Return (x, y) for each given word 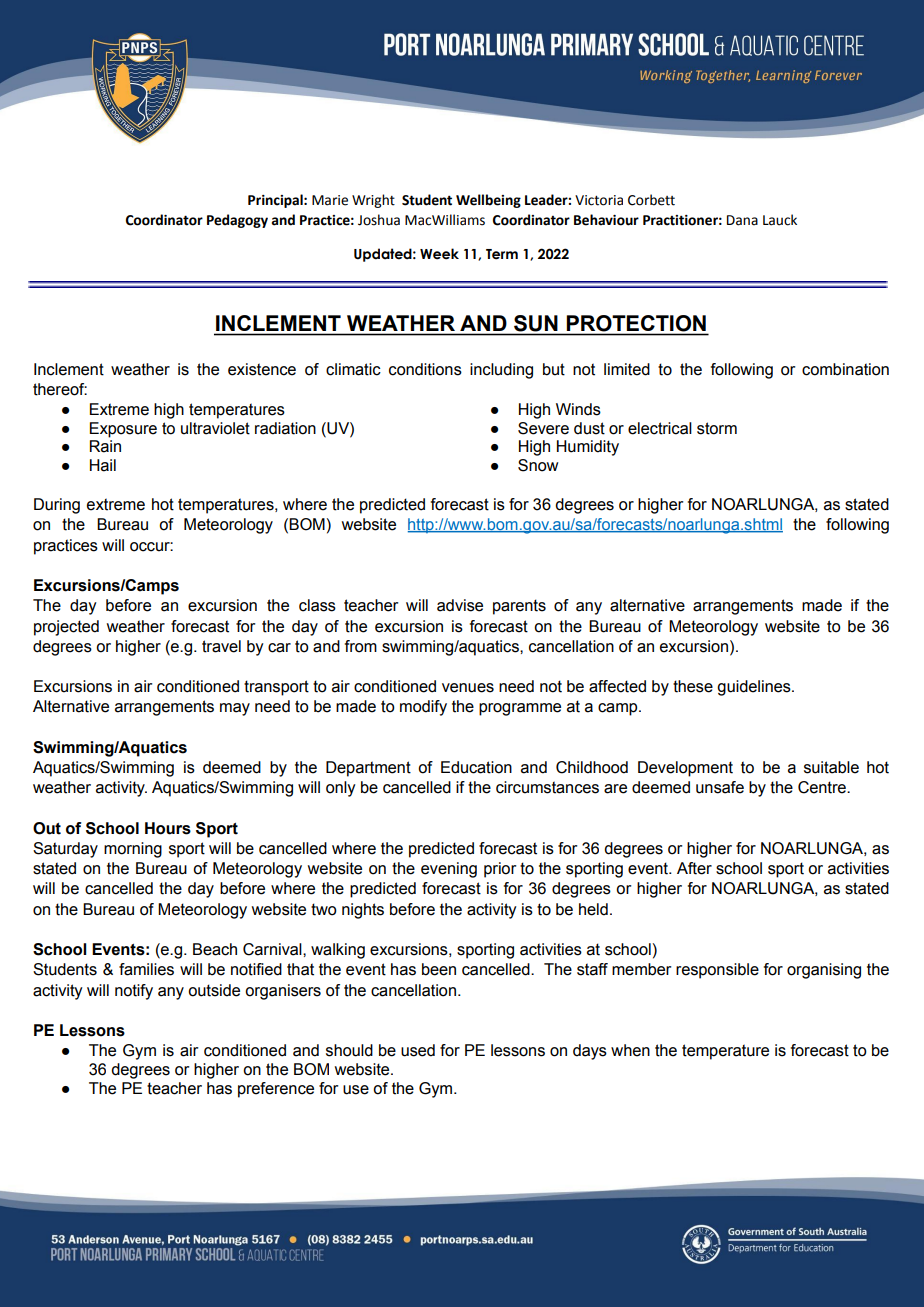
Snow (538, 465)
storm (717, 428)
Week (439, 254)
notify (134, 992)
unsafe (720, 787)
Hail (103, 465)
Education (476, 767)
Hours (168, 828)
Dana (742, 220)
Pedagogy (237, 221)
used (418, 1050)
